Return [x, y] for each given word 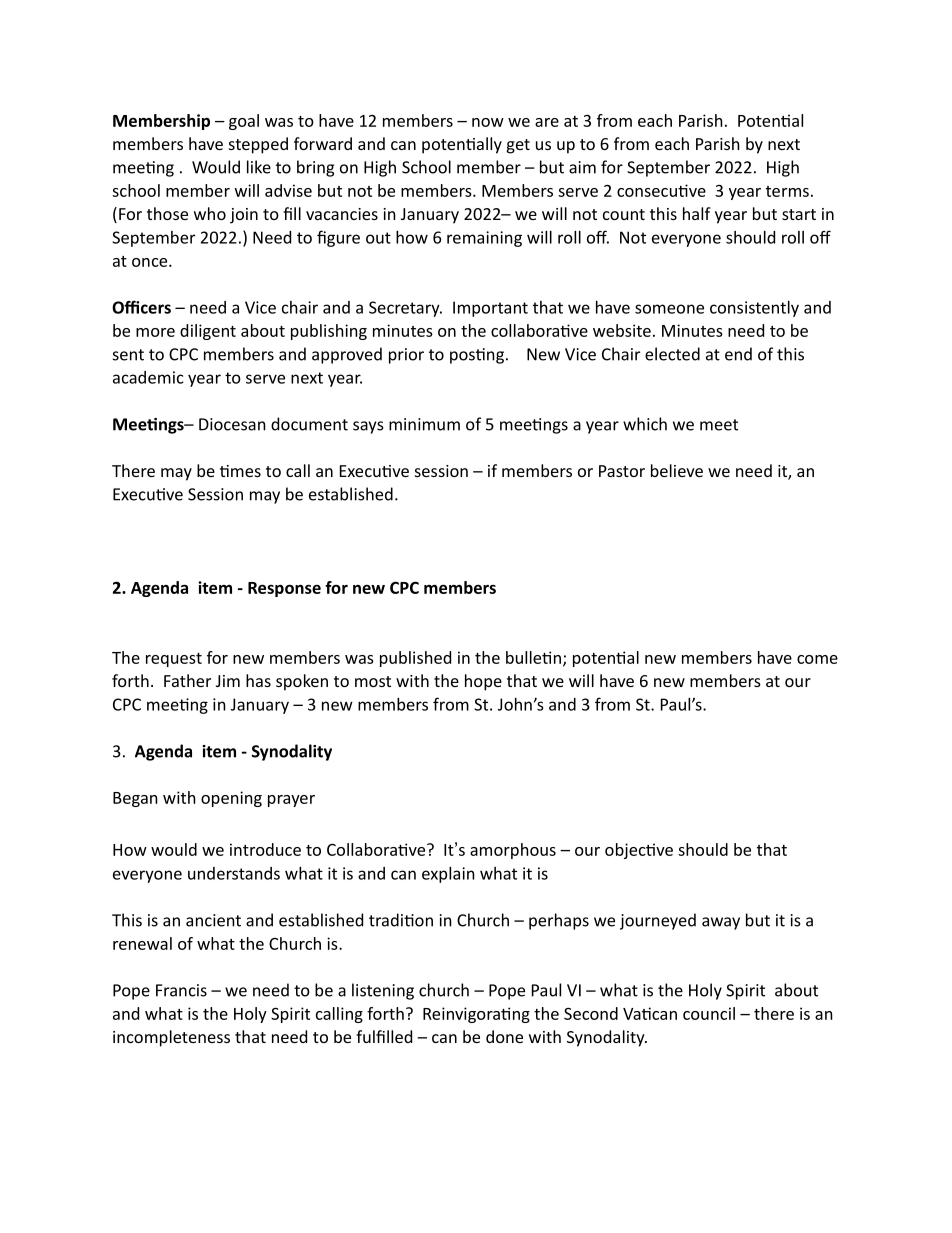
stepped [258, 145]
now [488, 122]
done [504, 1036]
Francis [181, 990]
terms [787, 191]
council [709, 1013]
